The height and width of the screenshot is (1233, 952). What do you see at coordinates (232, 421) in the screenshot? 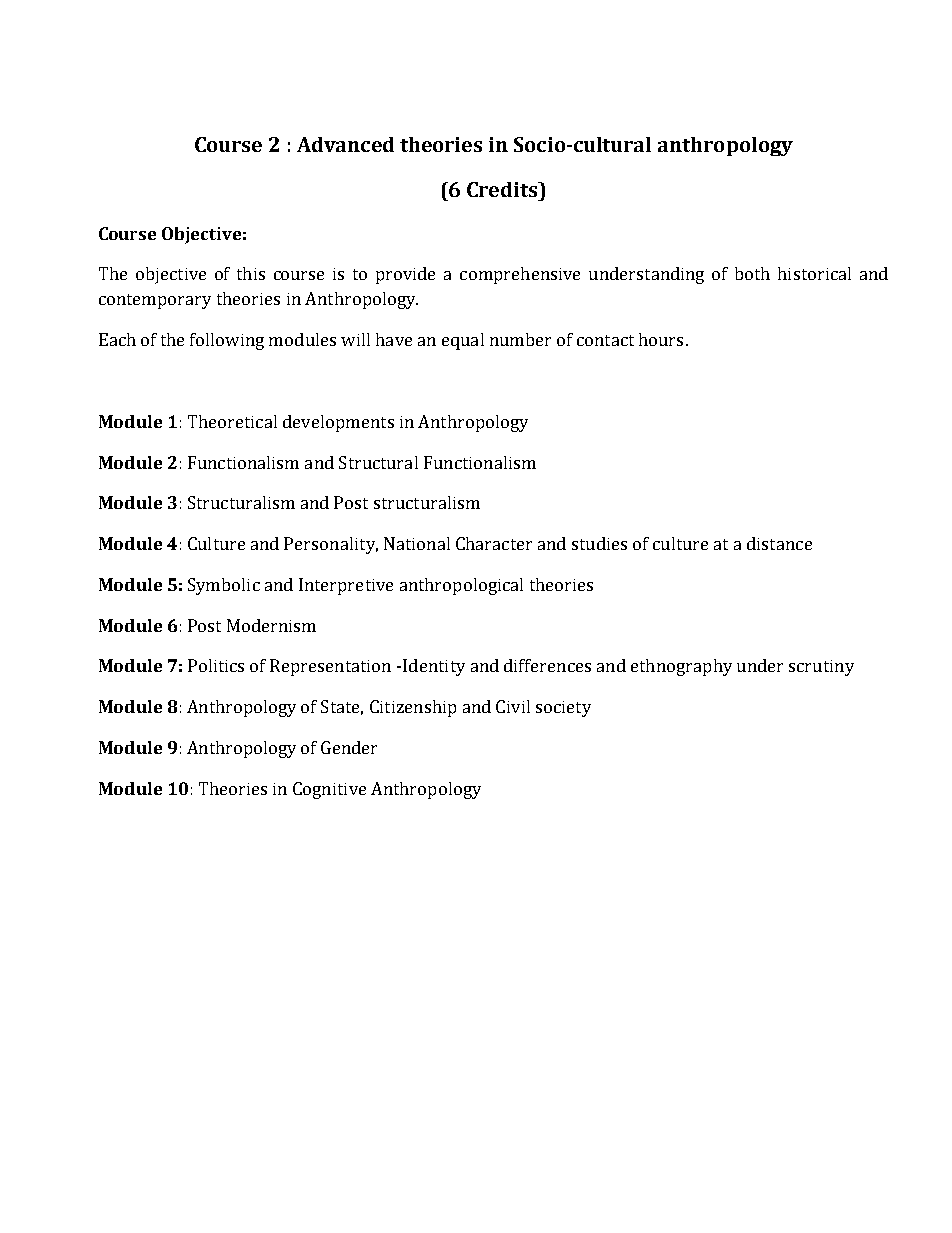
I see `Theoretical` at bounding box center [232, 421].
